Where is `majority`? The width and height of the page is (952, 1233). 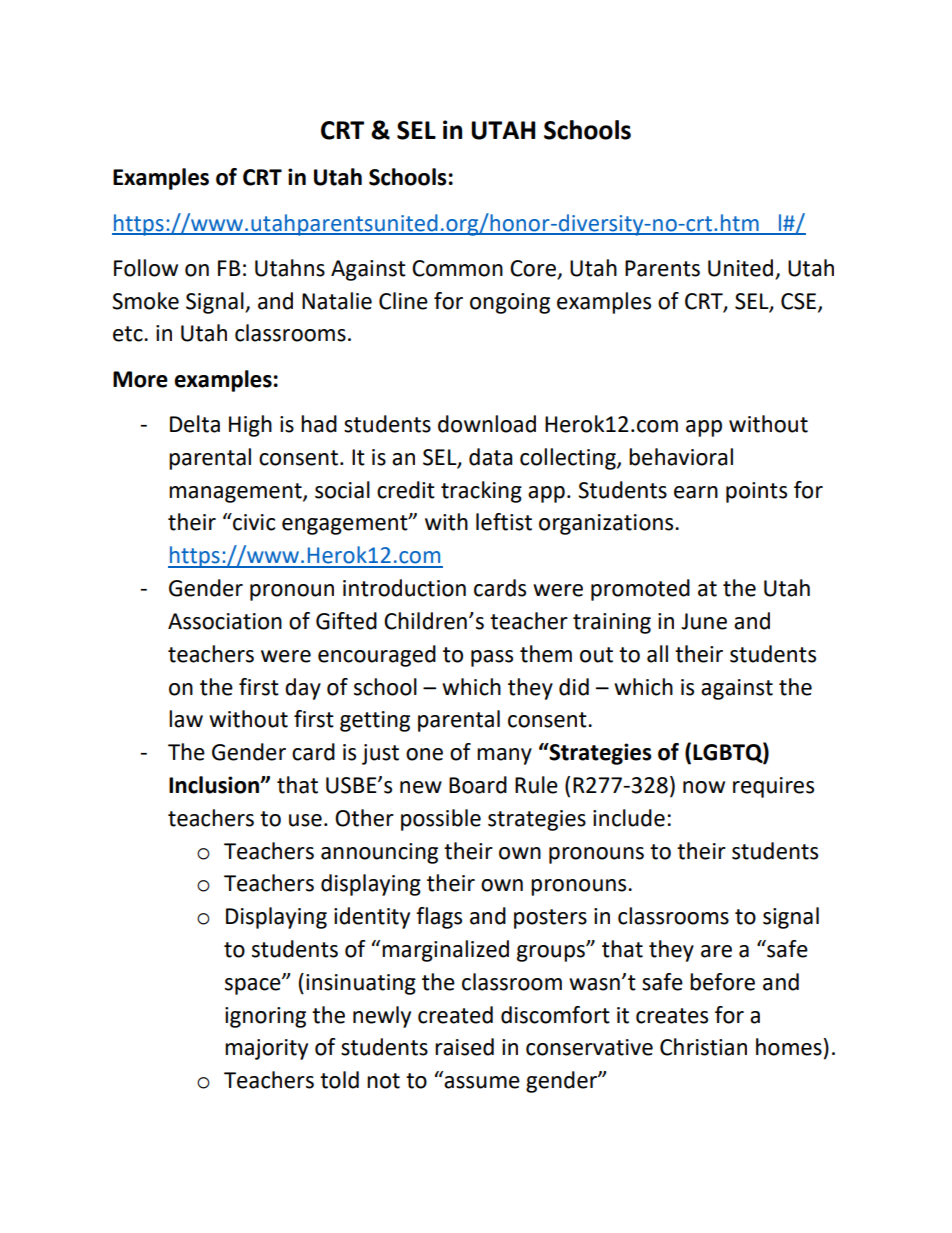
majority is located at coordinates (266, 1049).
